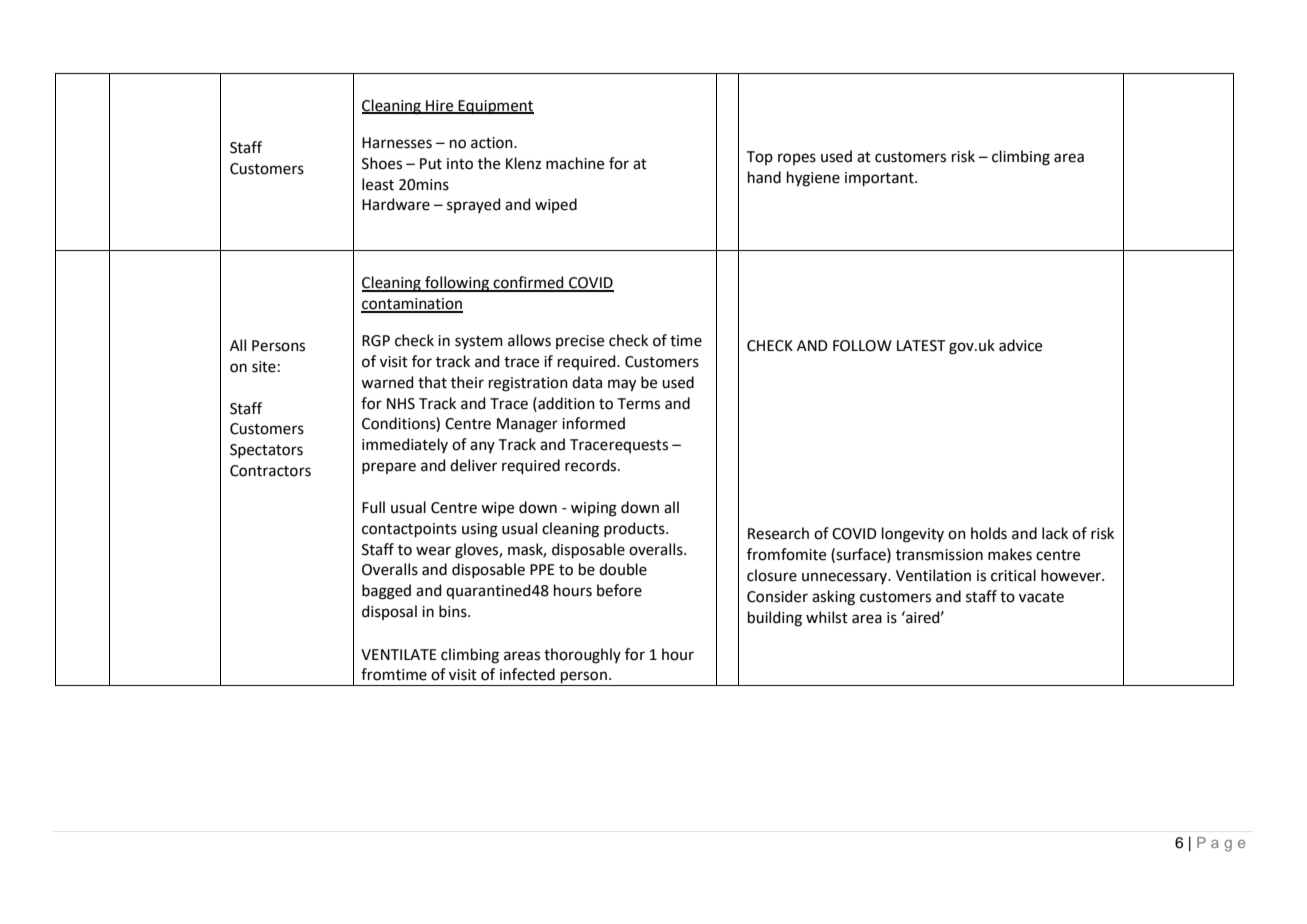 This image has height=924, width=1307. Describe the element at coordinates (1041, 597) in the image. I see `vacate` at that location.
